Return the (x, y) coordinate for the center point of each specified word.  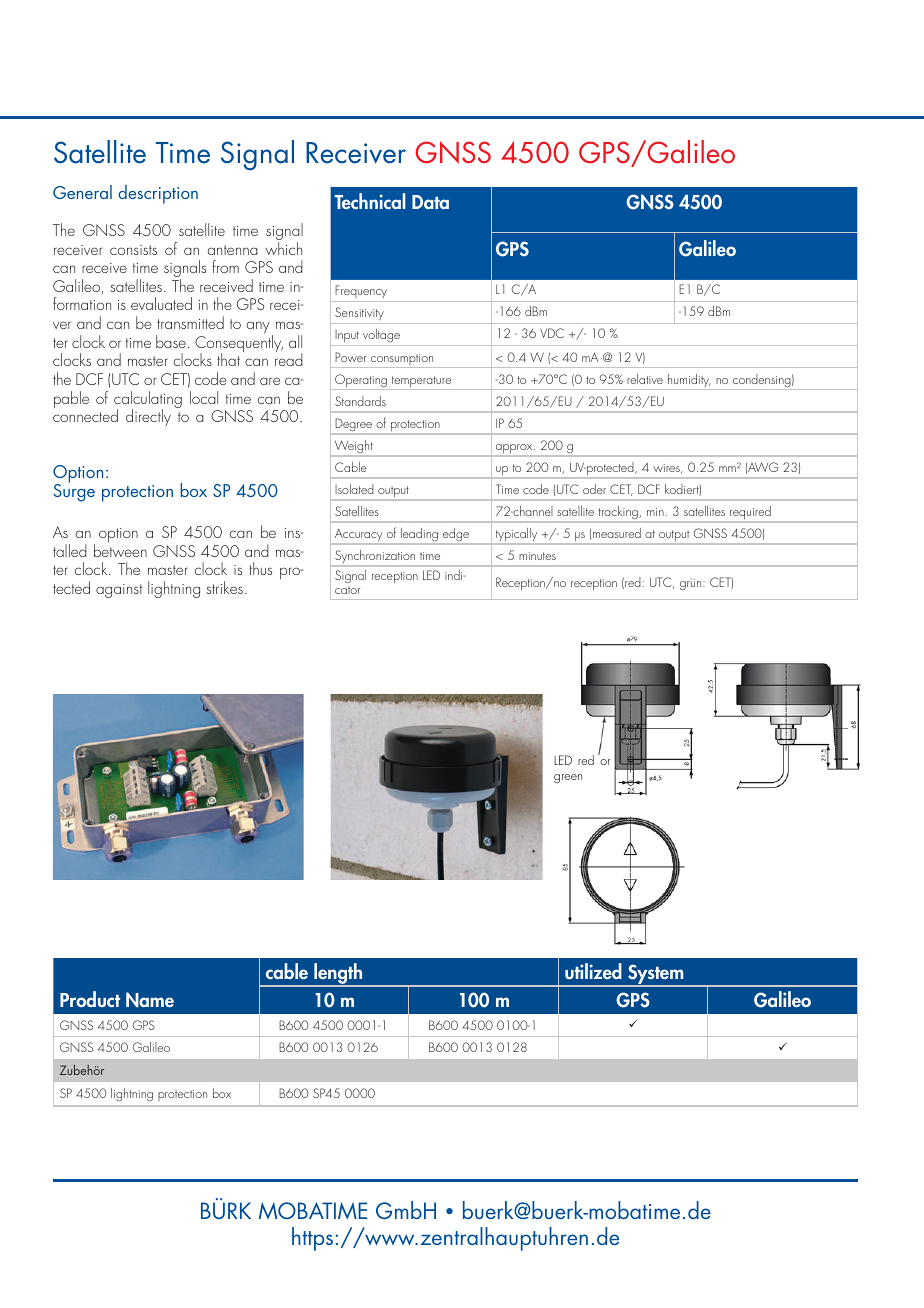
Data (430, 202)
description (158, 194)
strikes (224, 587)
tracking (618, 514)
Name (150, 1000)
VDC (552, 333)
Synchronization (375, 558)
